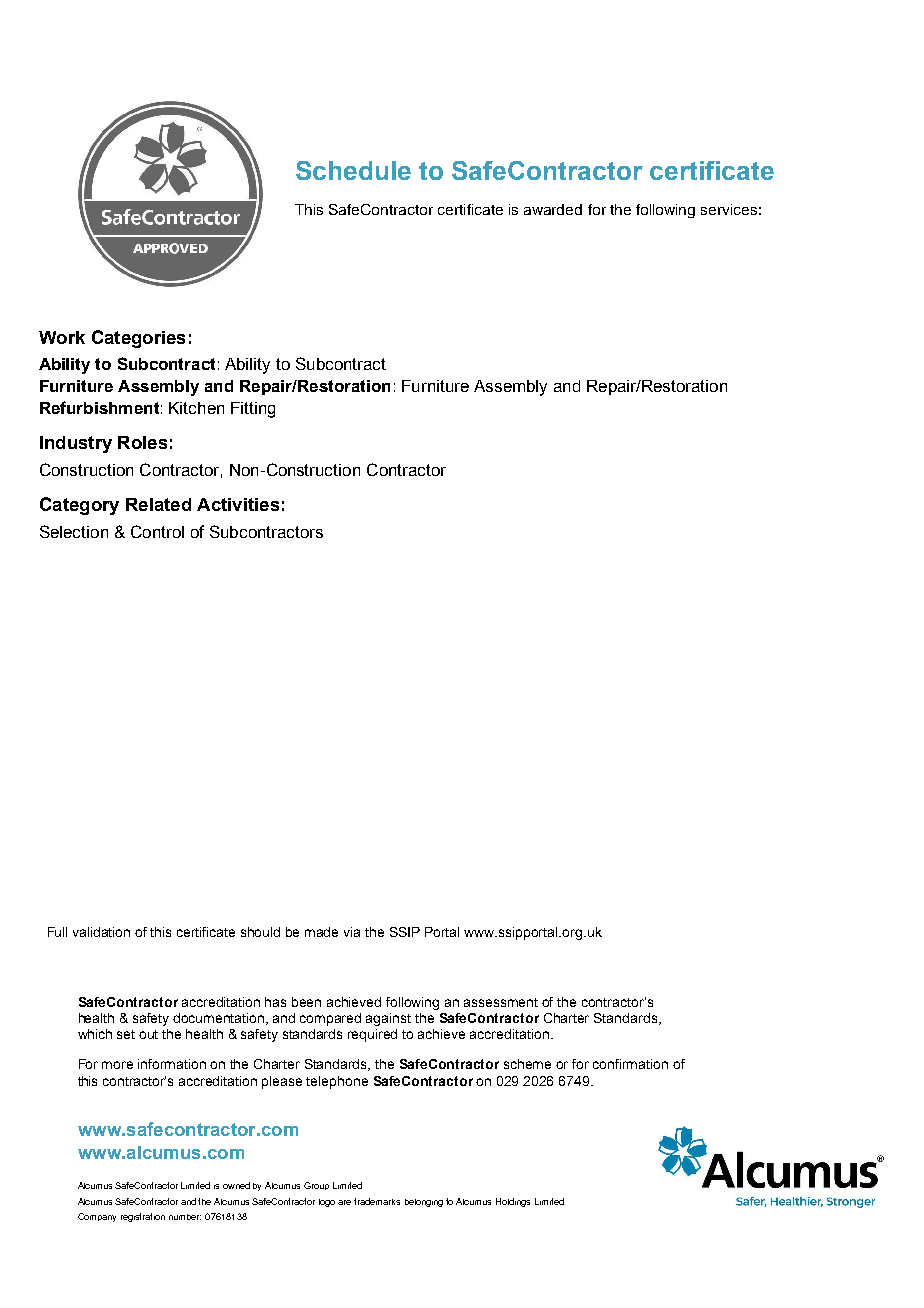  I want to click on Control, so click(157, 531).
